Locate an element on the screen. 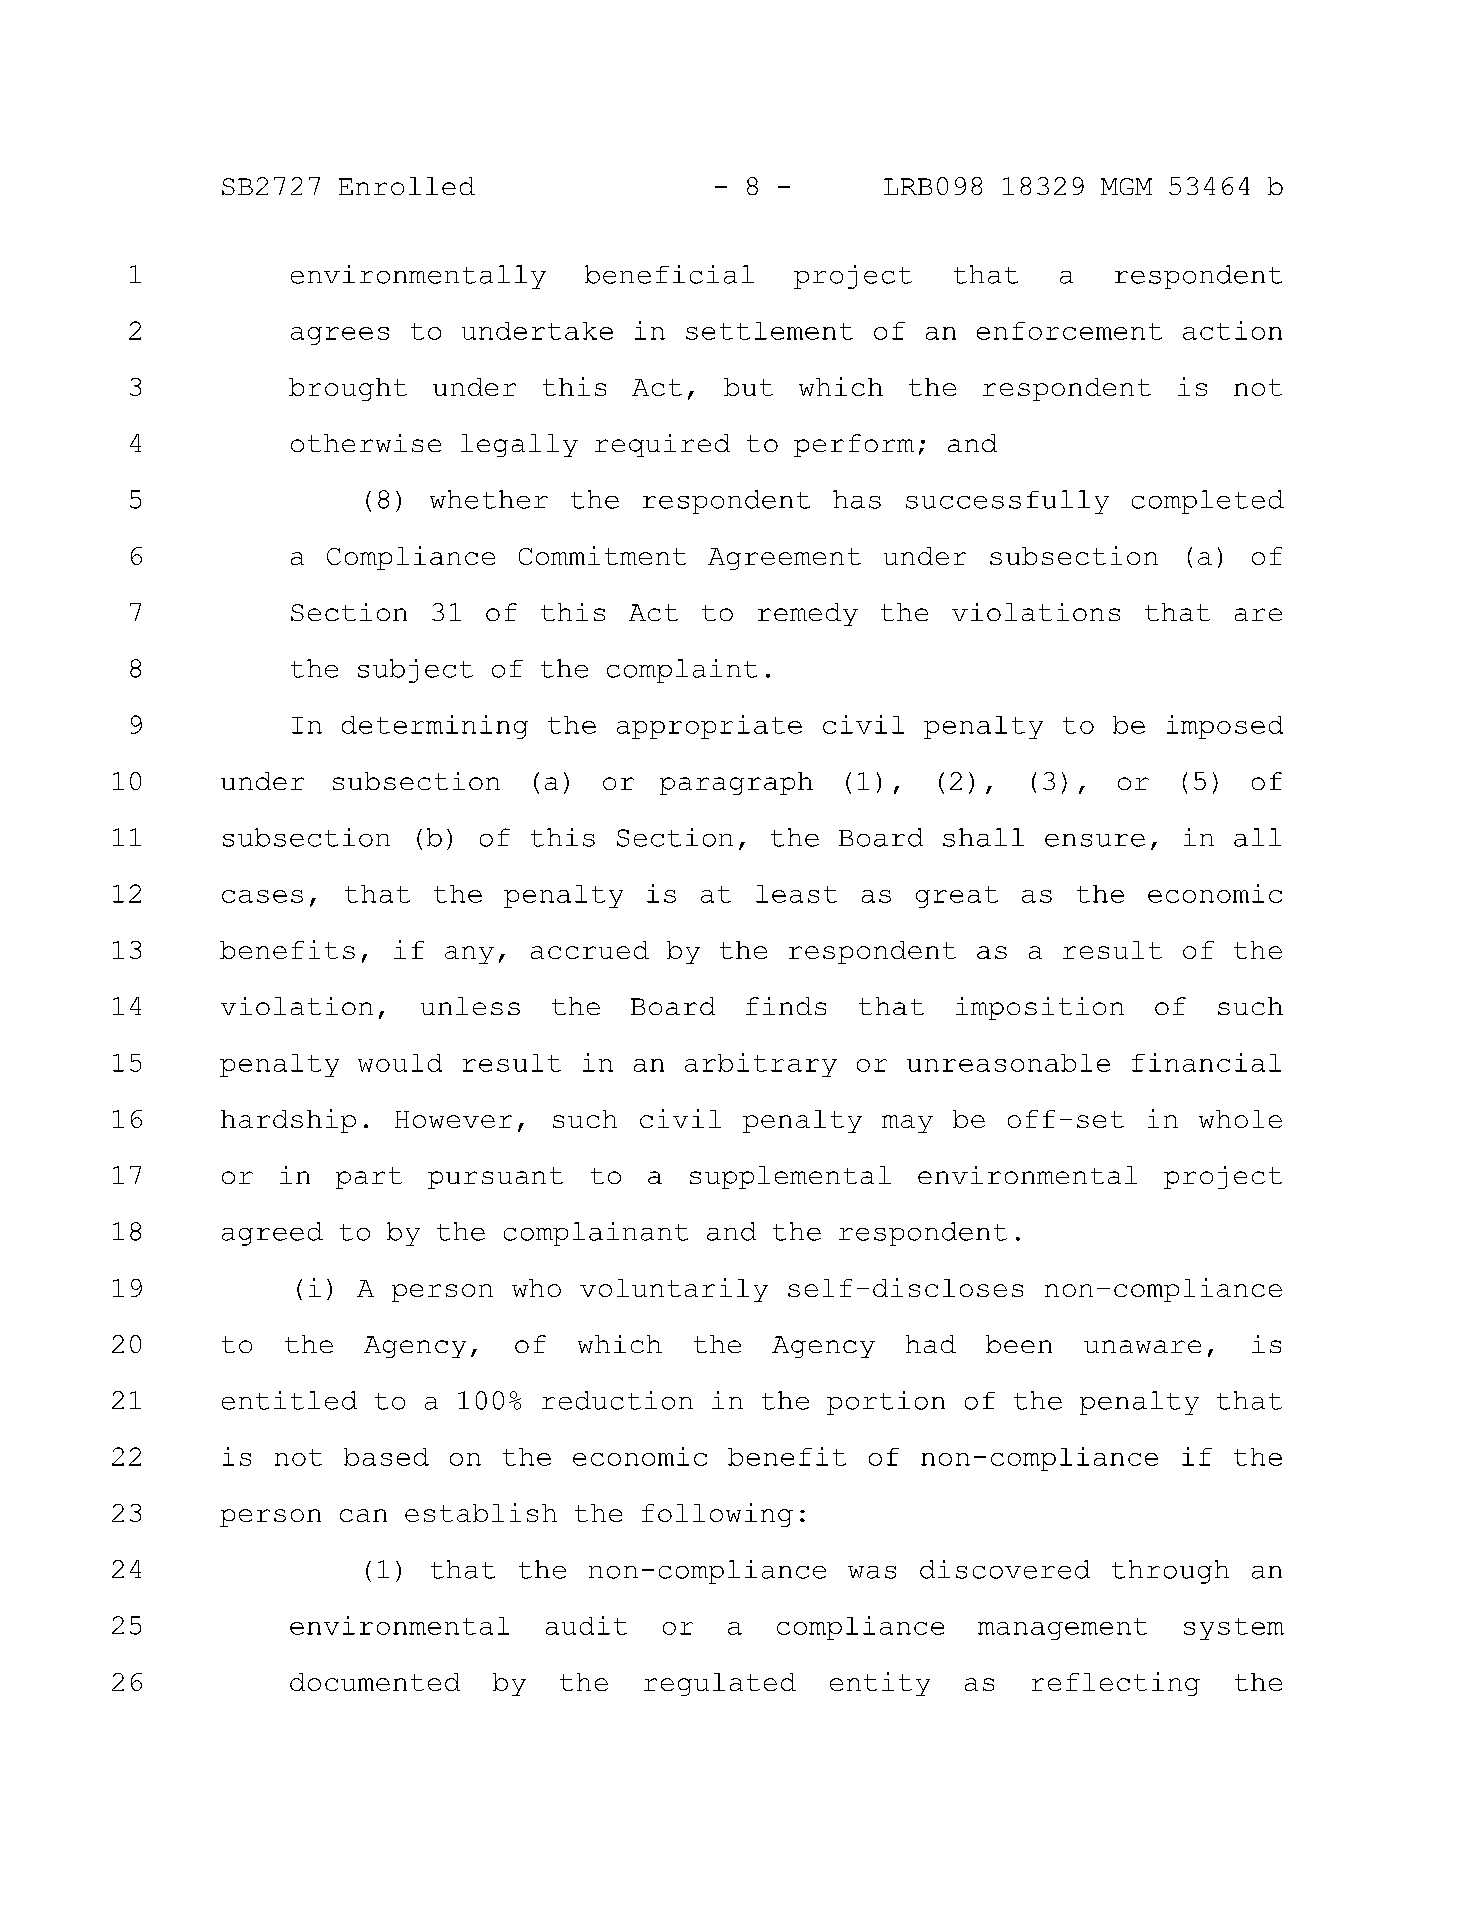 The image size is (1484, 1921). regulated is located at coordinates (720, 1684).
